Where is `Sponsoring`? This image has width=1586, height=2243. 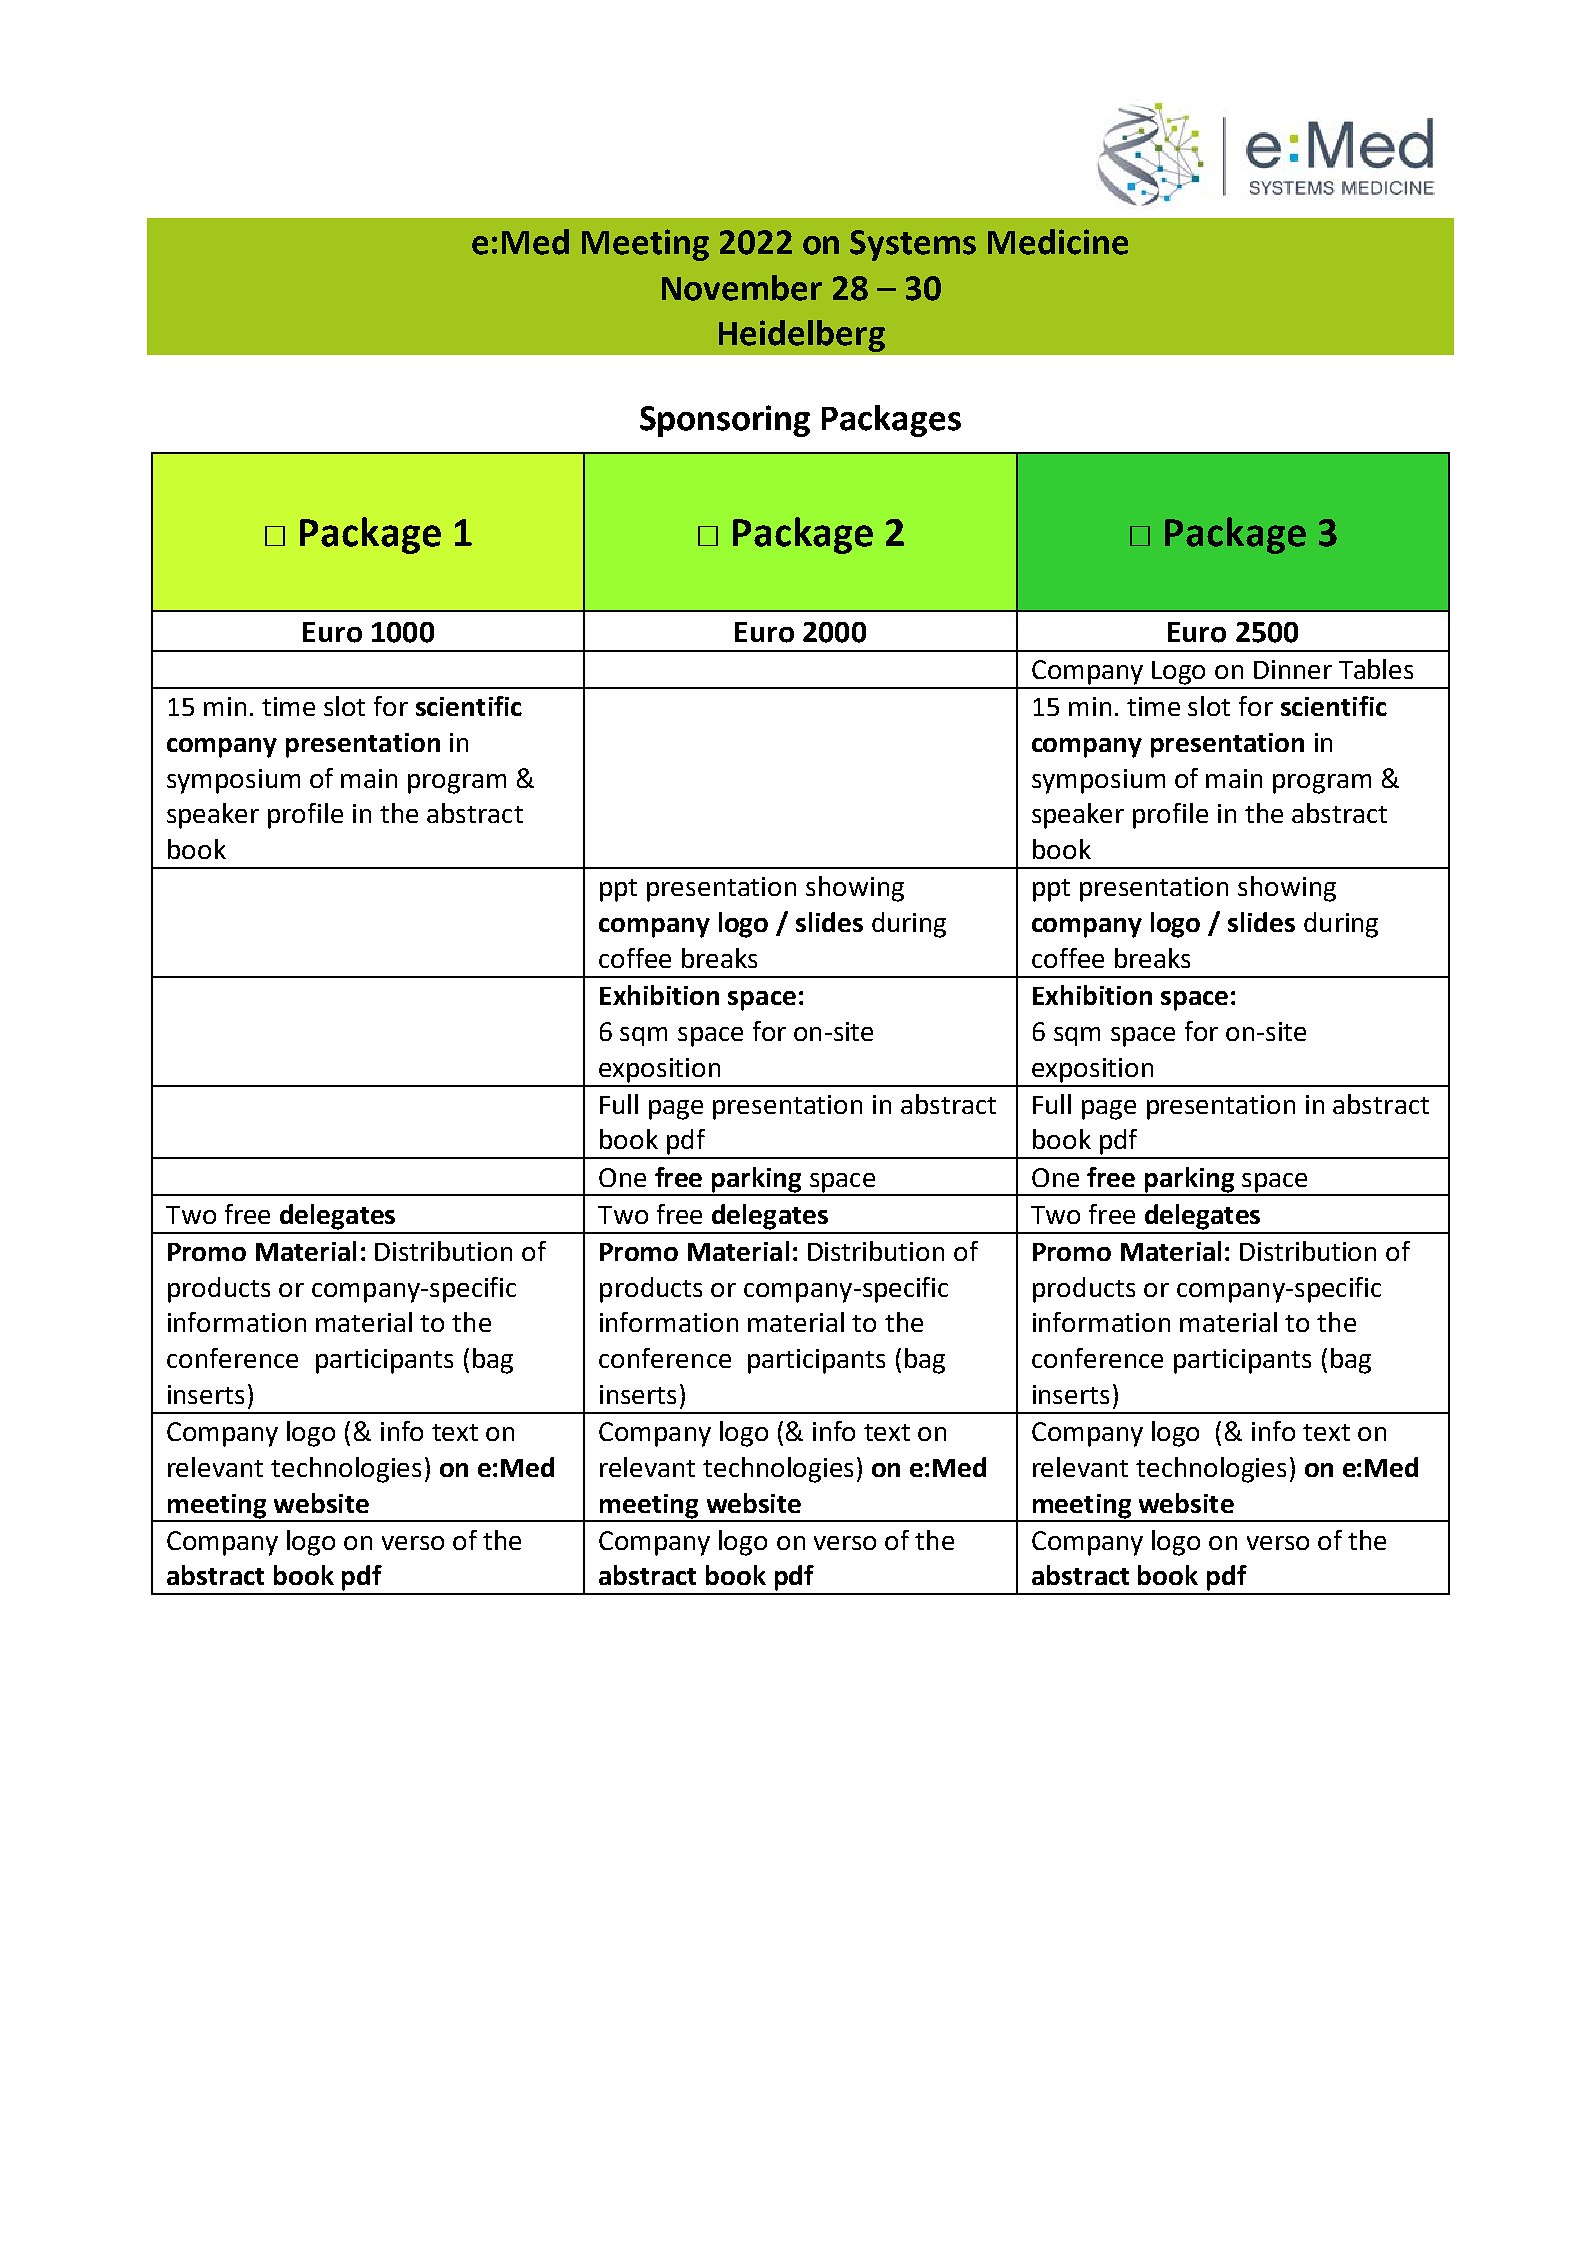
Sponsoring is located at coordinates (725, 421).
